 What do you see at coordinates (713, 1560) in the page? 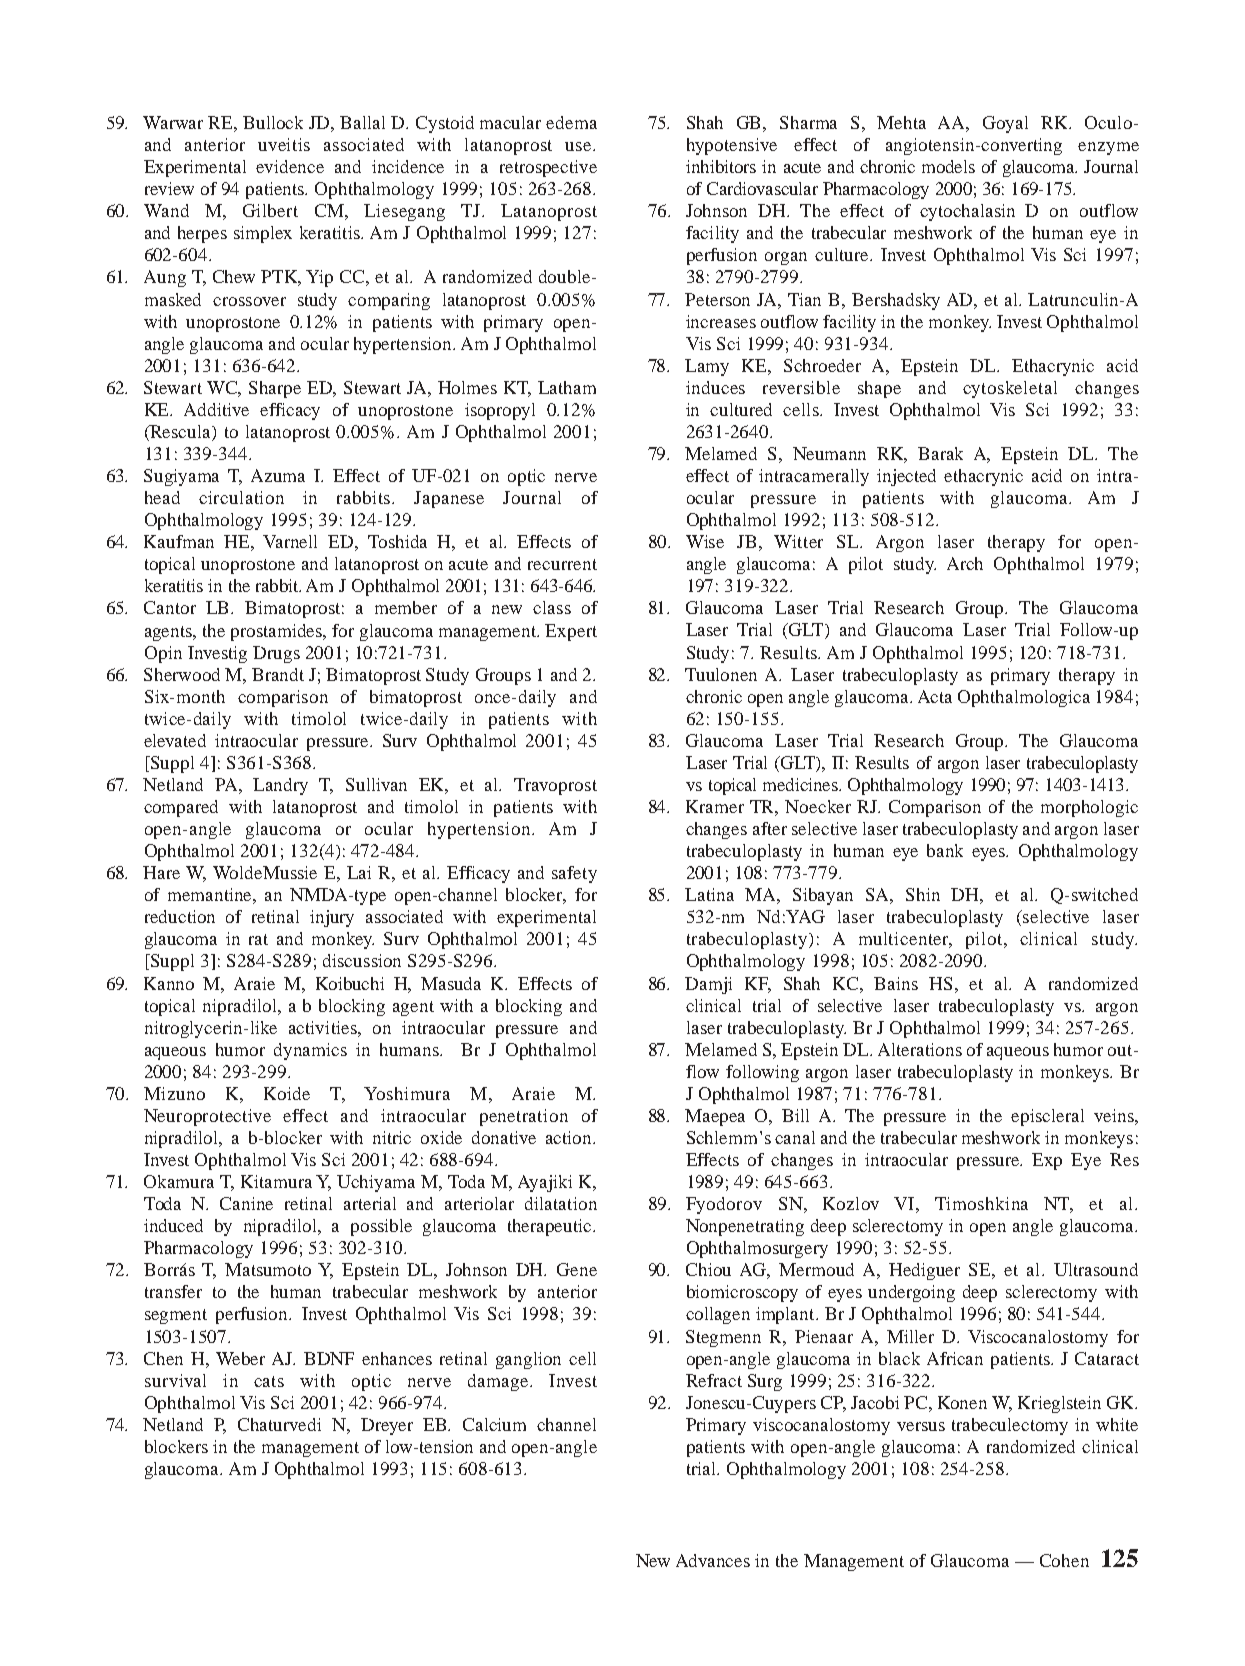
I see `Advances` at bounding box center [713, 1560].
